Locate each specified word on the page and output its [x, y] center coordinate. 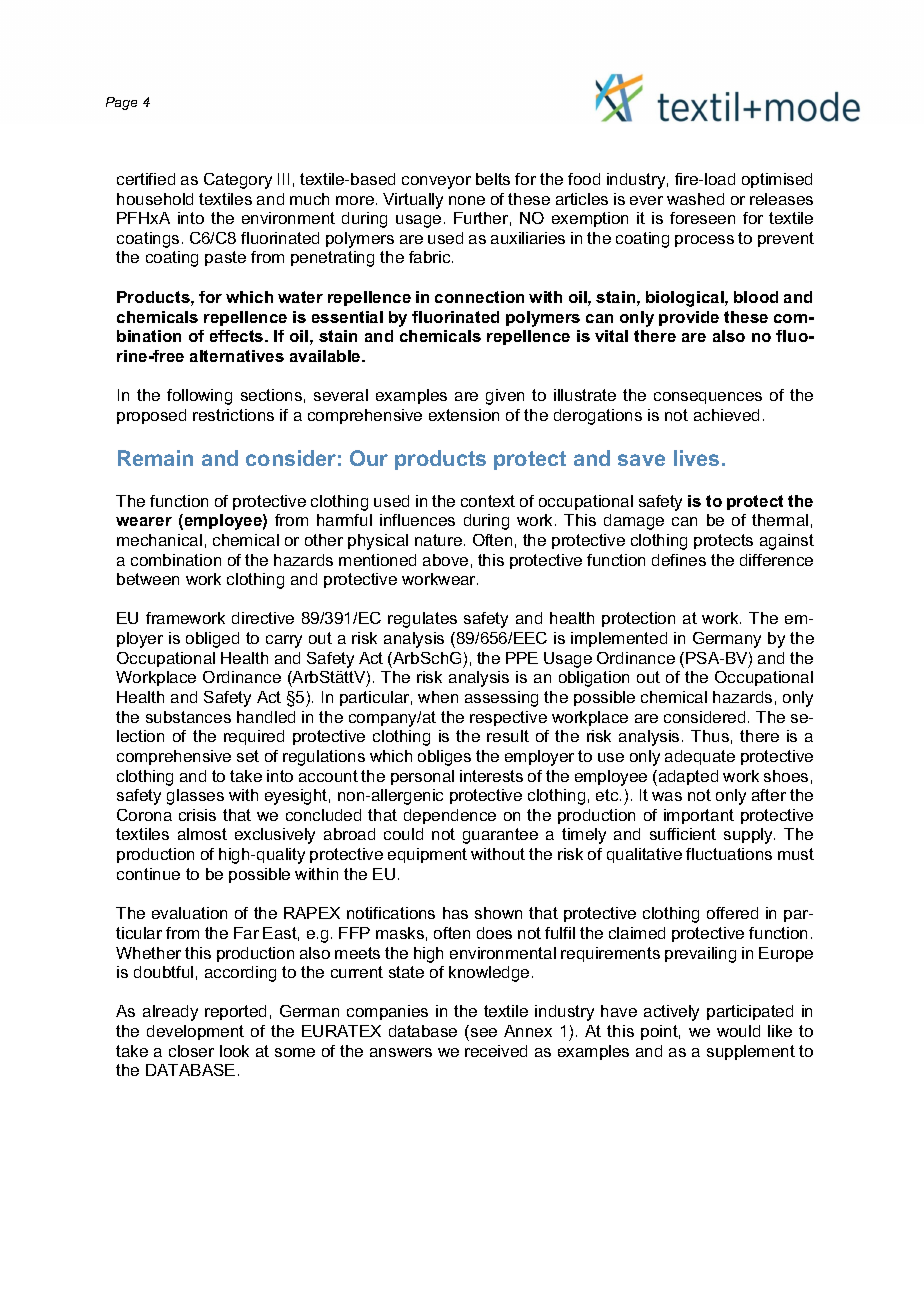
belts [493, 179]
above [445, 560]
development [195, 1032]
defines [679, 560]
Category [238, 181]
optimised [777, 180]
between [148, 579]
